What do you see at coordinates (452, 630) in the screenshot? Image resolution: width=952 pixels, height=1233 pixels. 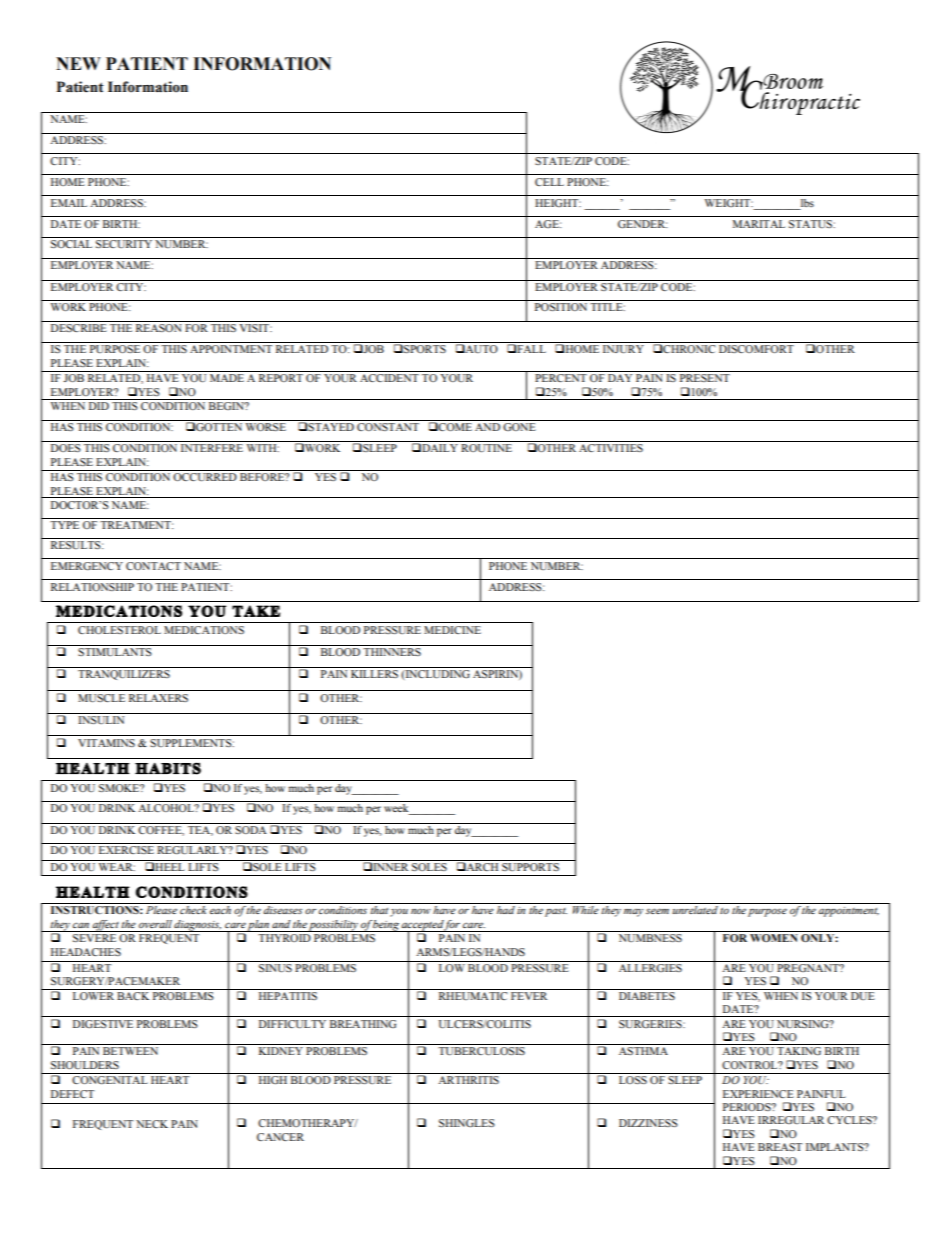 I see `MEDICINE` at bounding box center [452, 630].
